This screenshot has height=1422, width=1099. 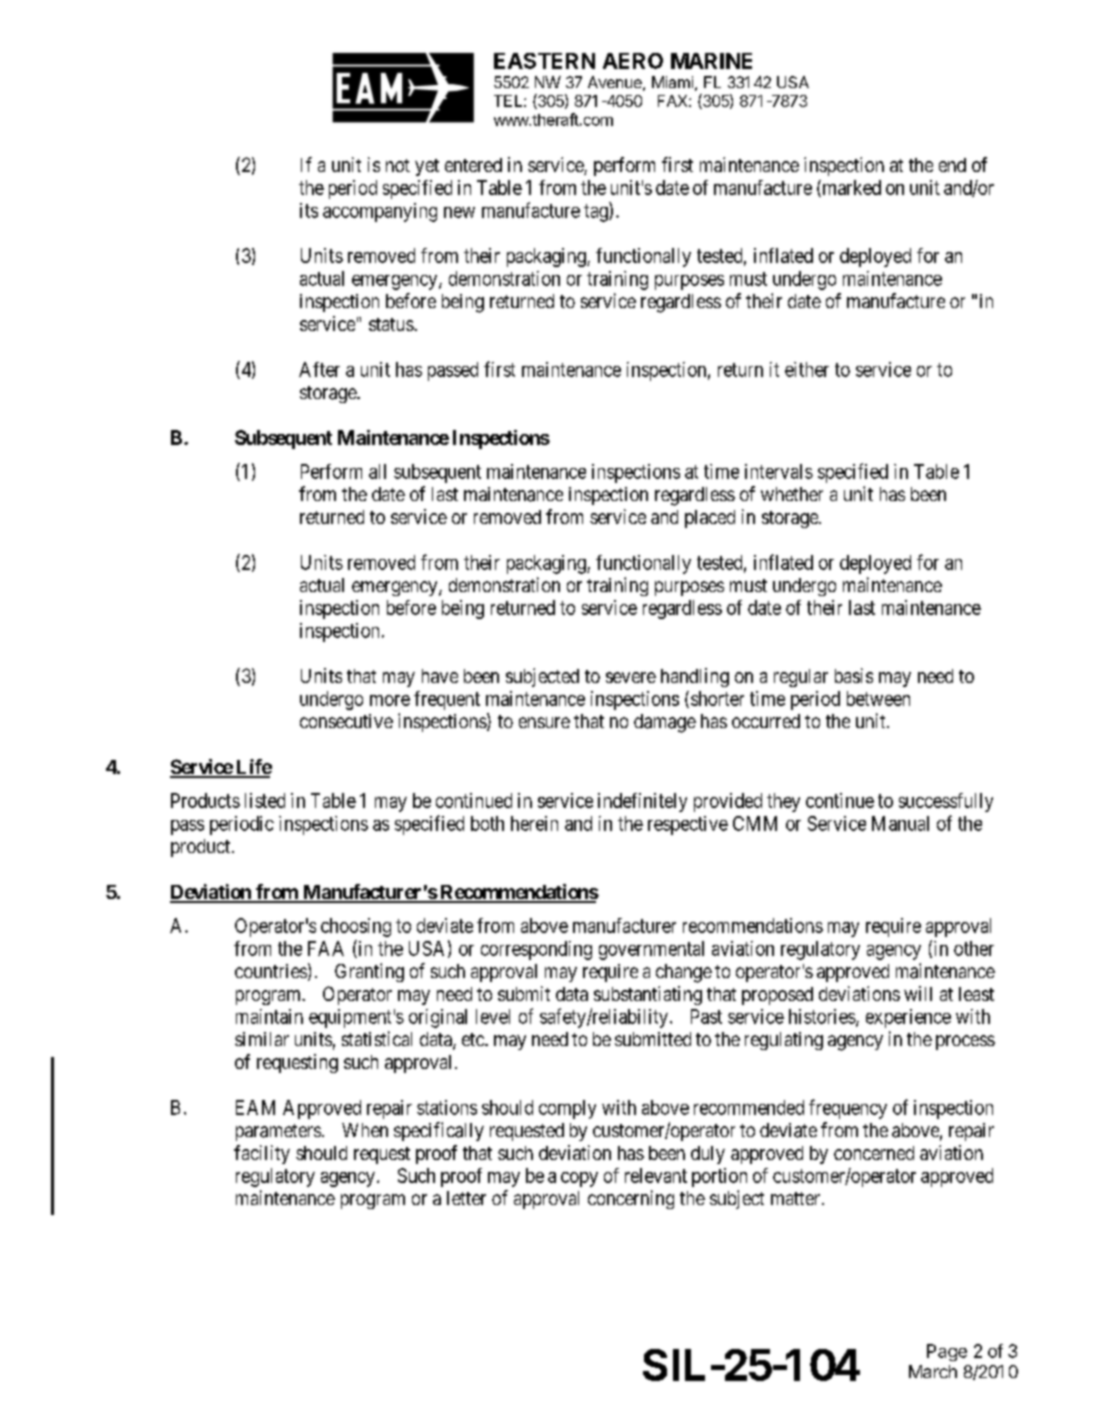 What do you see at coordinates (466, 1198) in the screenshot?
I see `letter` at bounding box center [466, 1198].
